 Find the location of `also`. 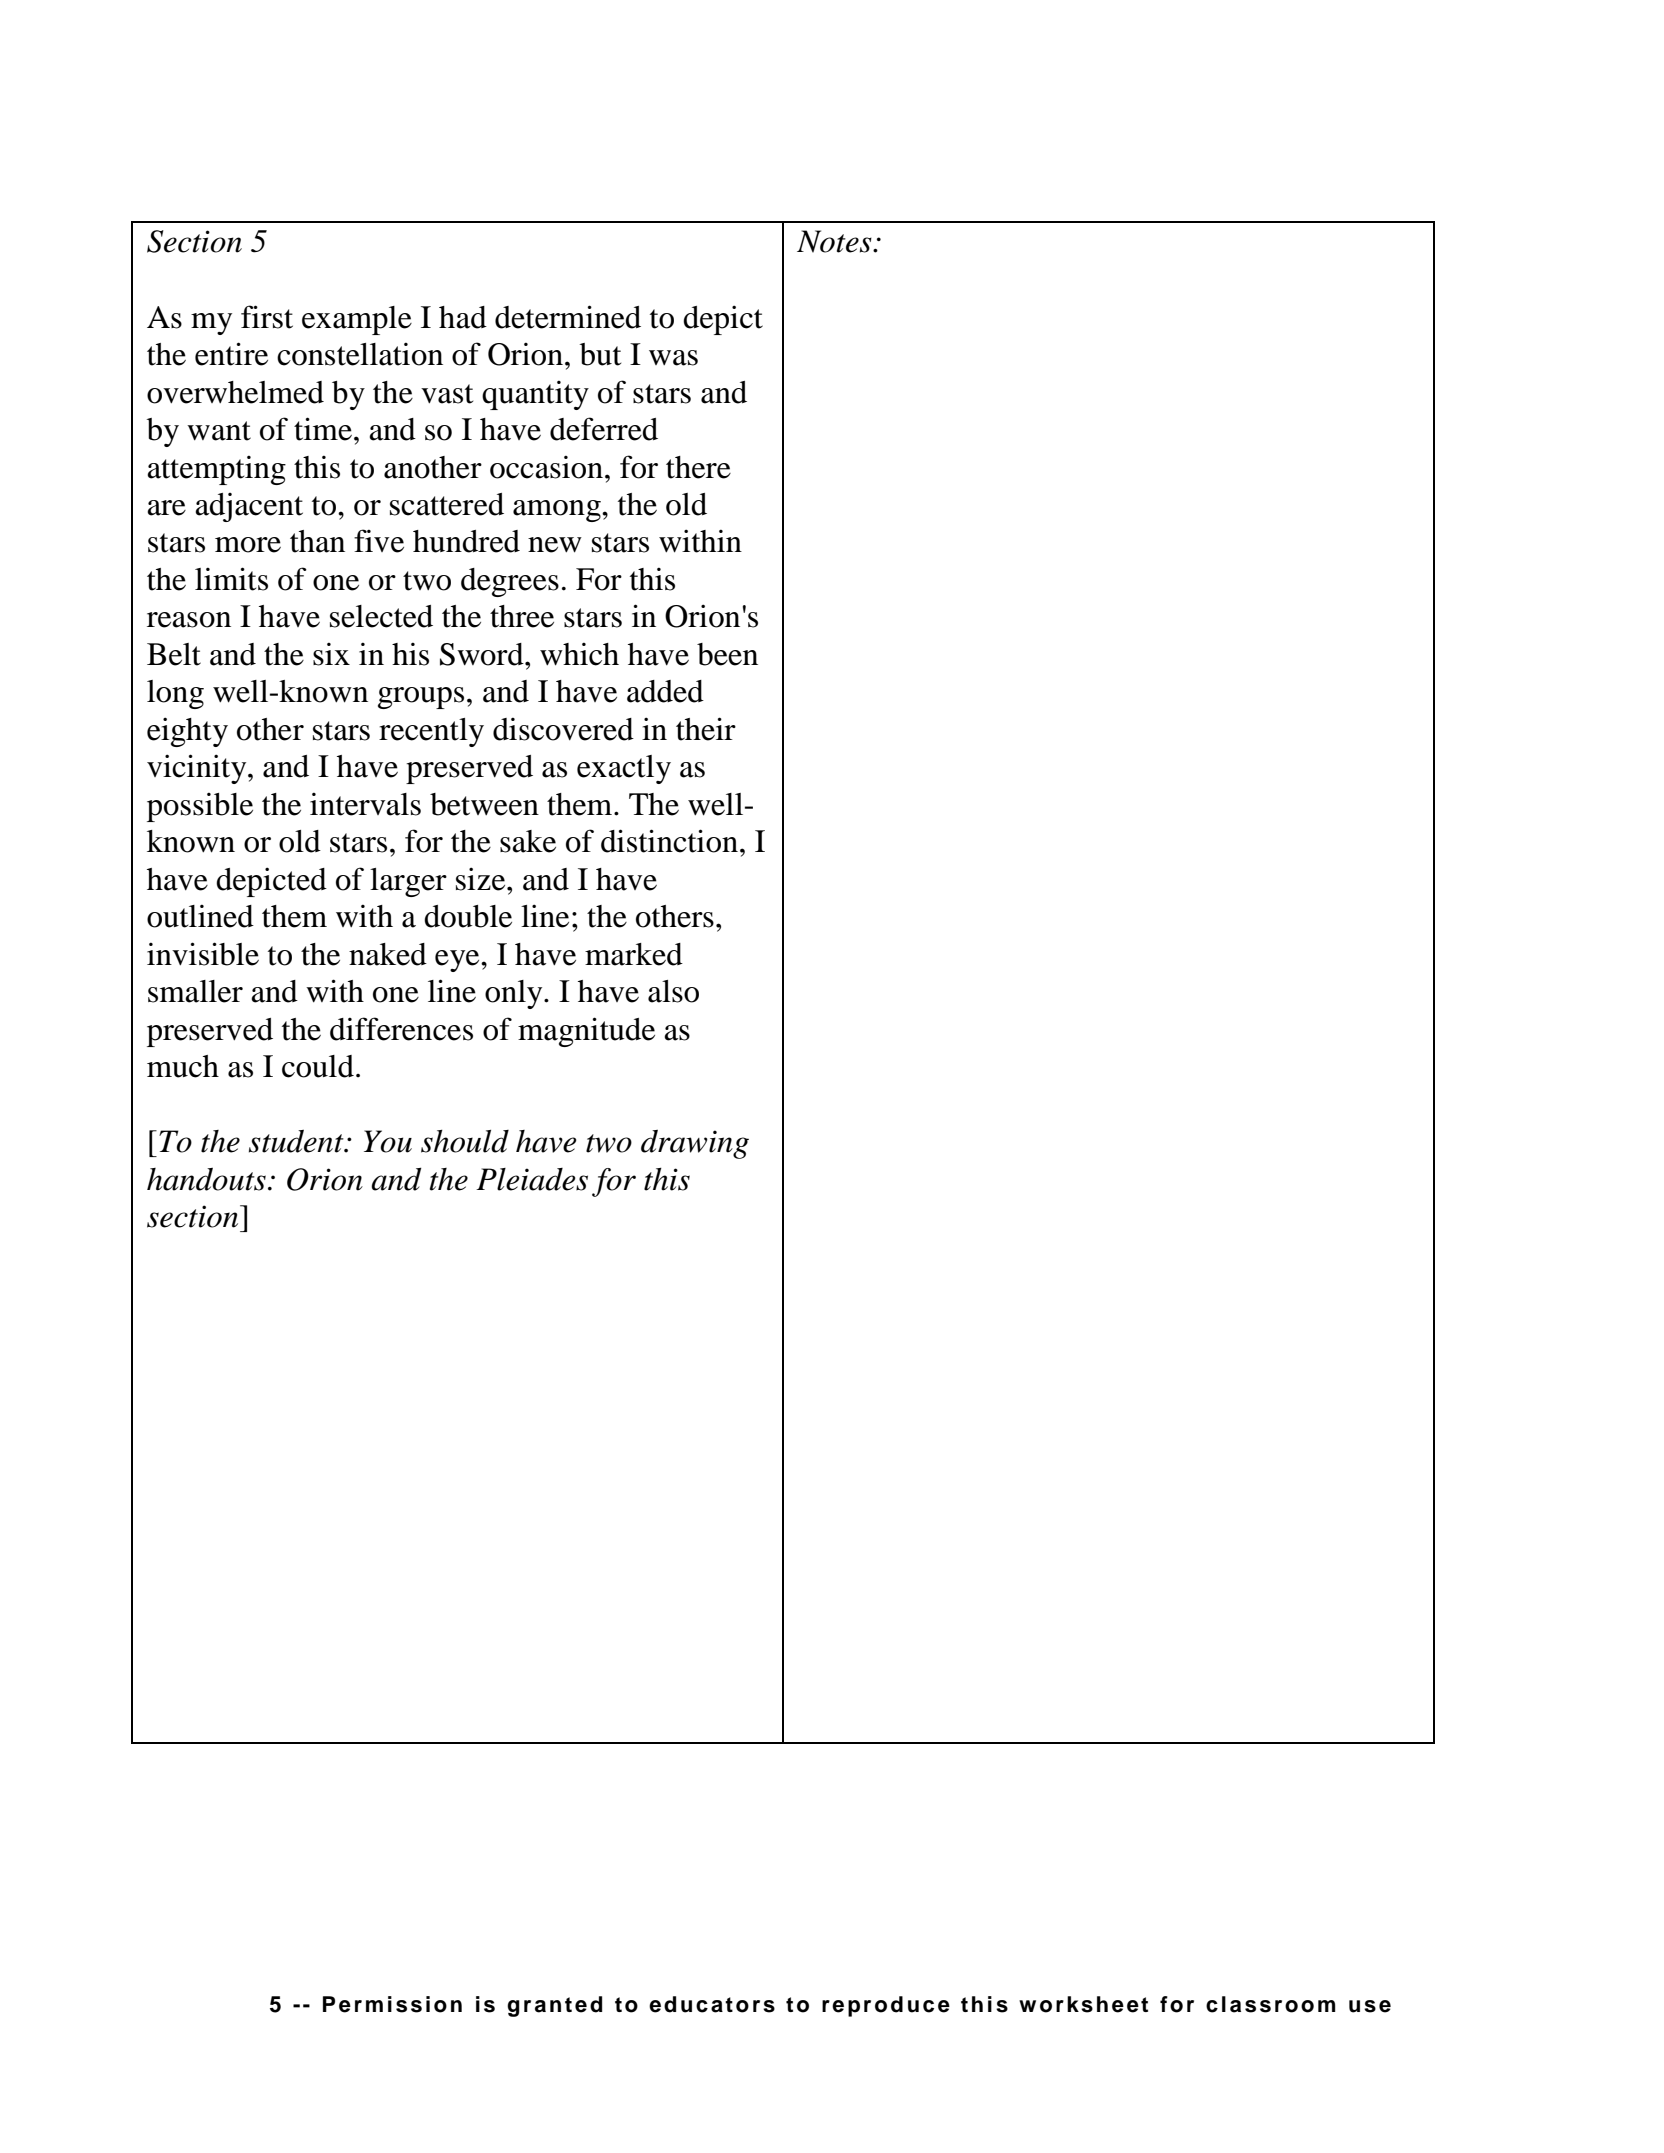

also is located at coordinates (673, 991).
